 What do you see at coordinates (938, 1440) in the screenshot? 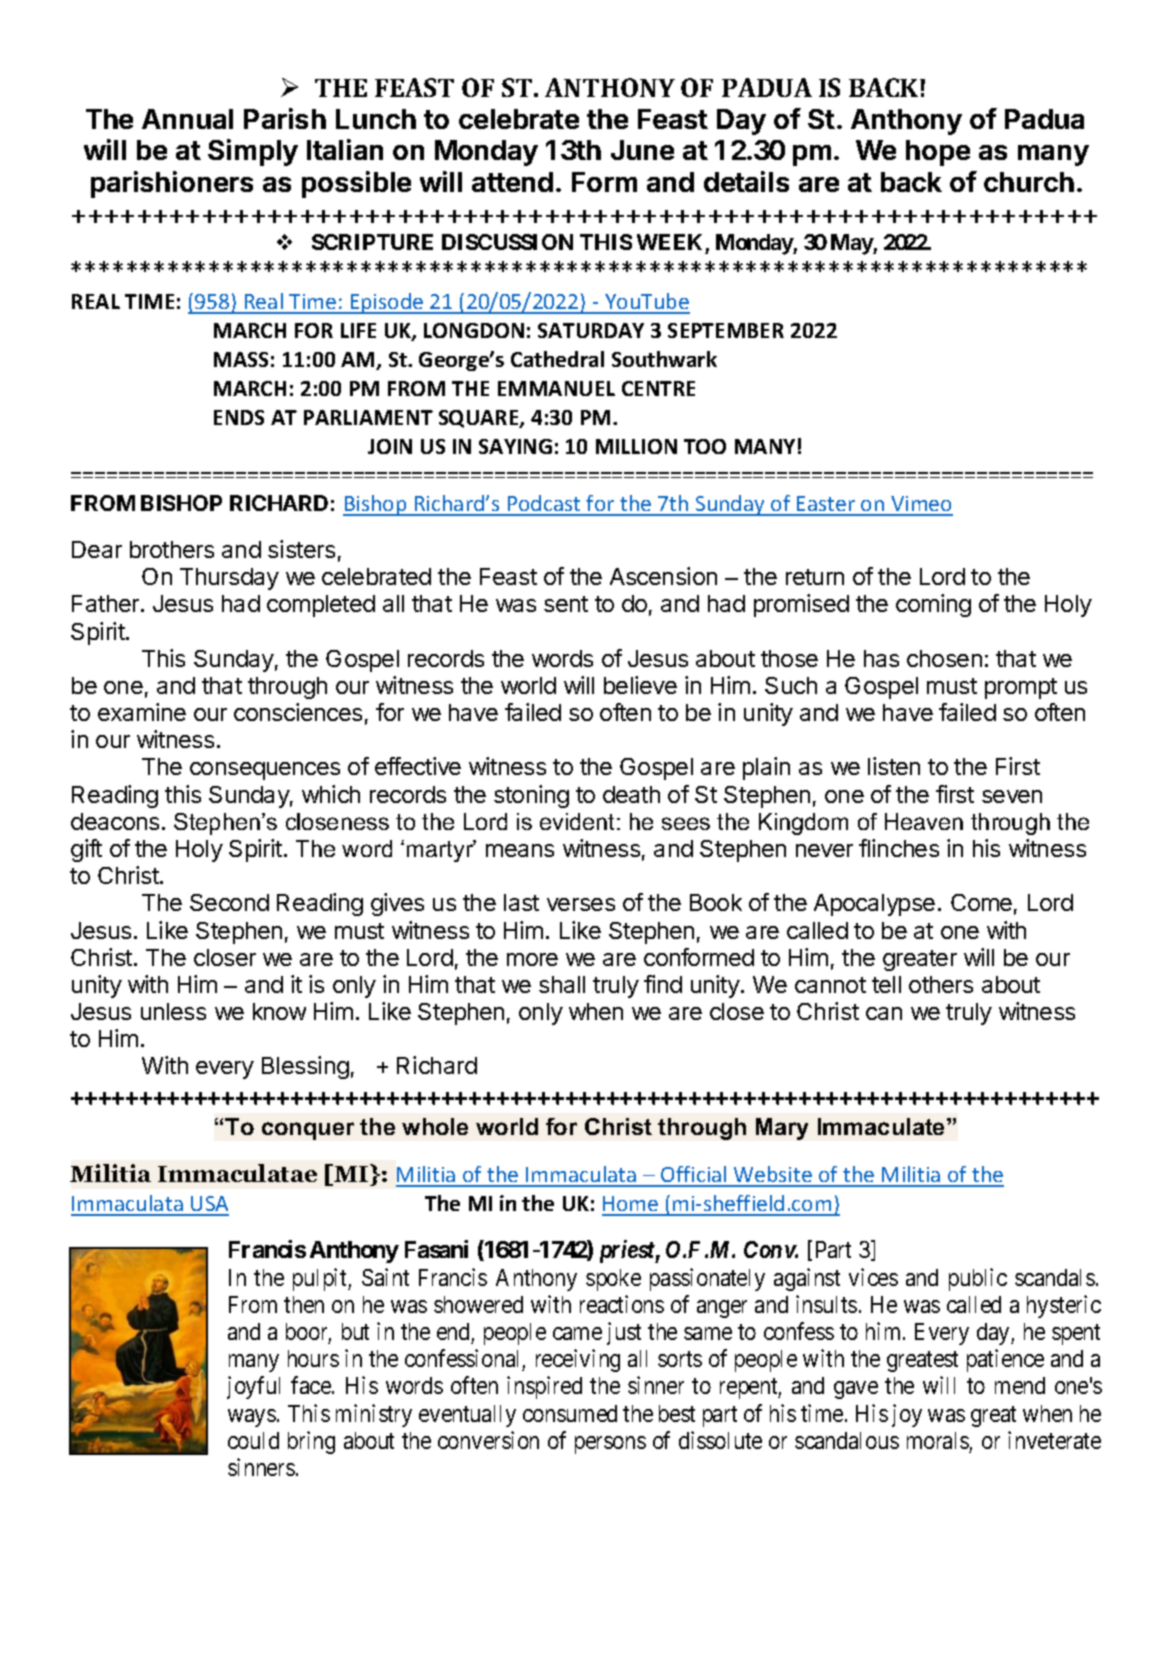
I see `morals` at bounding box center [938, 1440].
